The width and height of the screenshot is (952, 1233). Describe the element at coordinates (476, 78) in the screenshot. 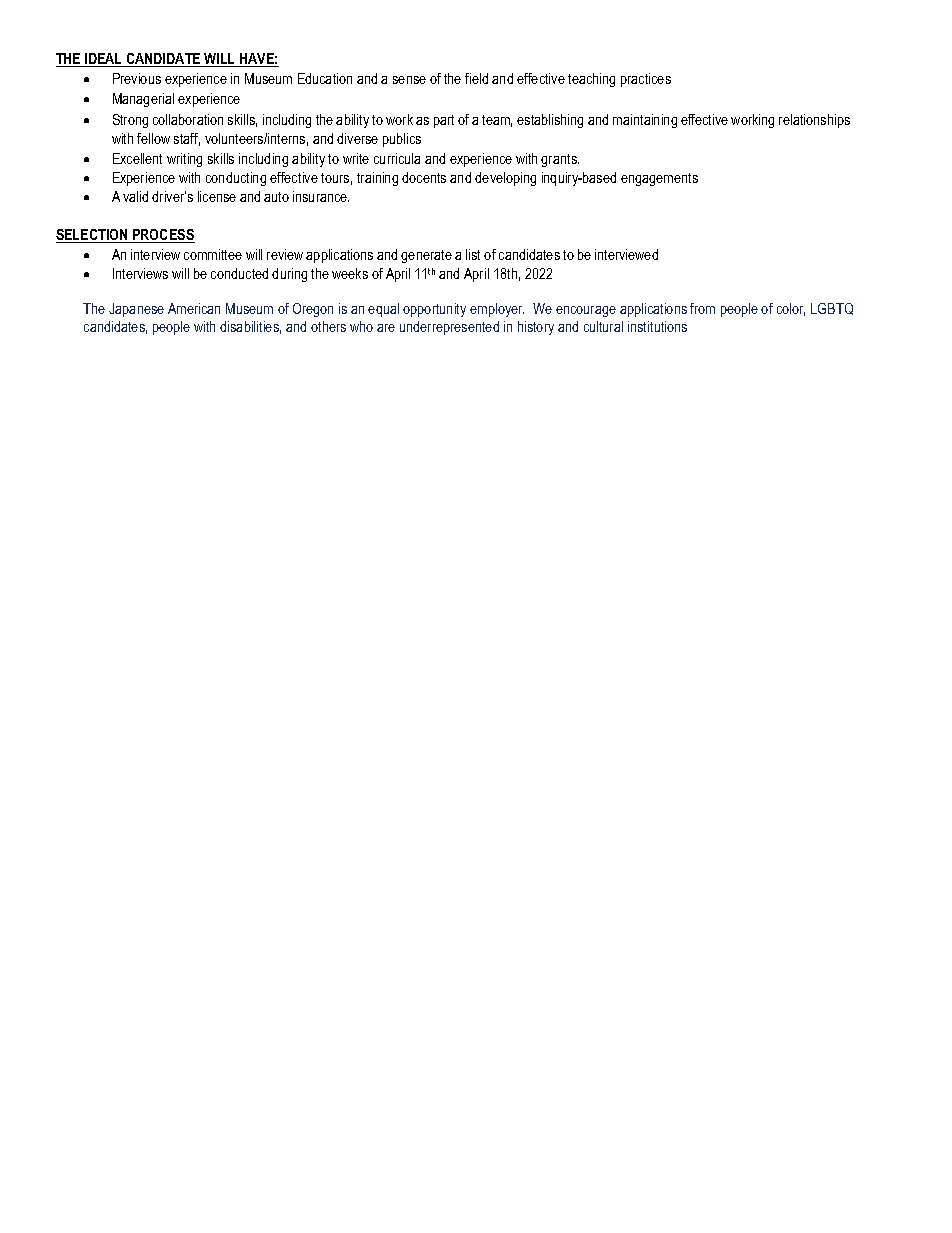

I see `field` at that location.
